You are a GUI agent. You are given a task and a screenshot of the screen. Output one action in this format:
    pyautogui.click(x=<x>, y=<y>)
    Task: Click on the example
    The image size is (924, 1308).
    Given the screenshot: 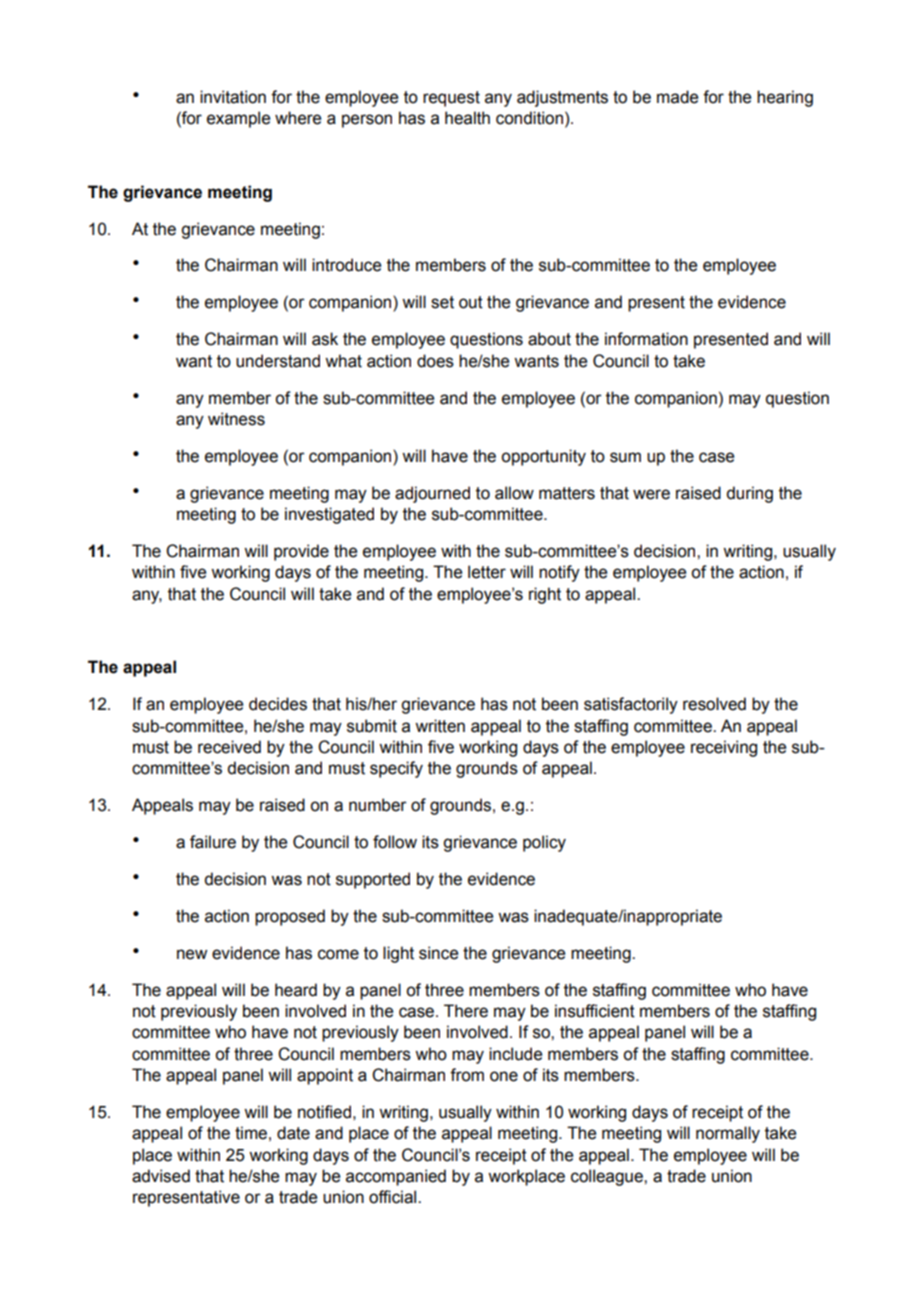 What is the action you would take?
    pyautogui.click(x=238, y=119)
